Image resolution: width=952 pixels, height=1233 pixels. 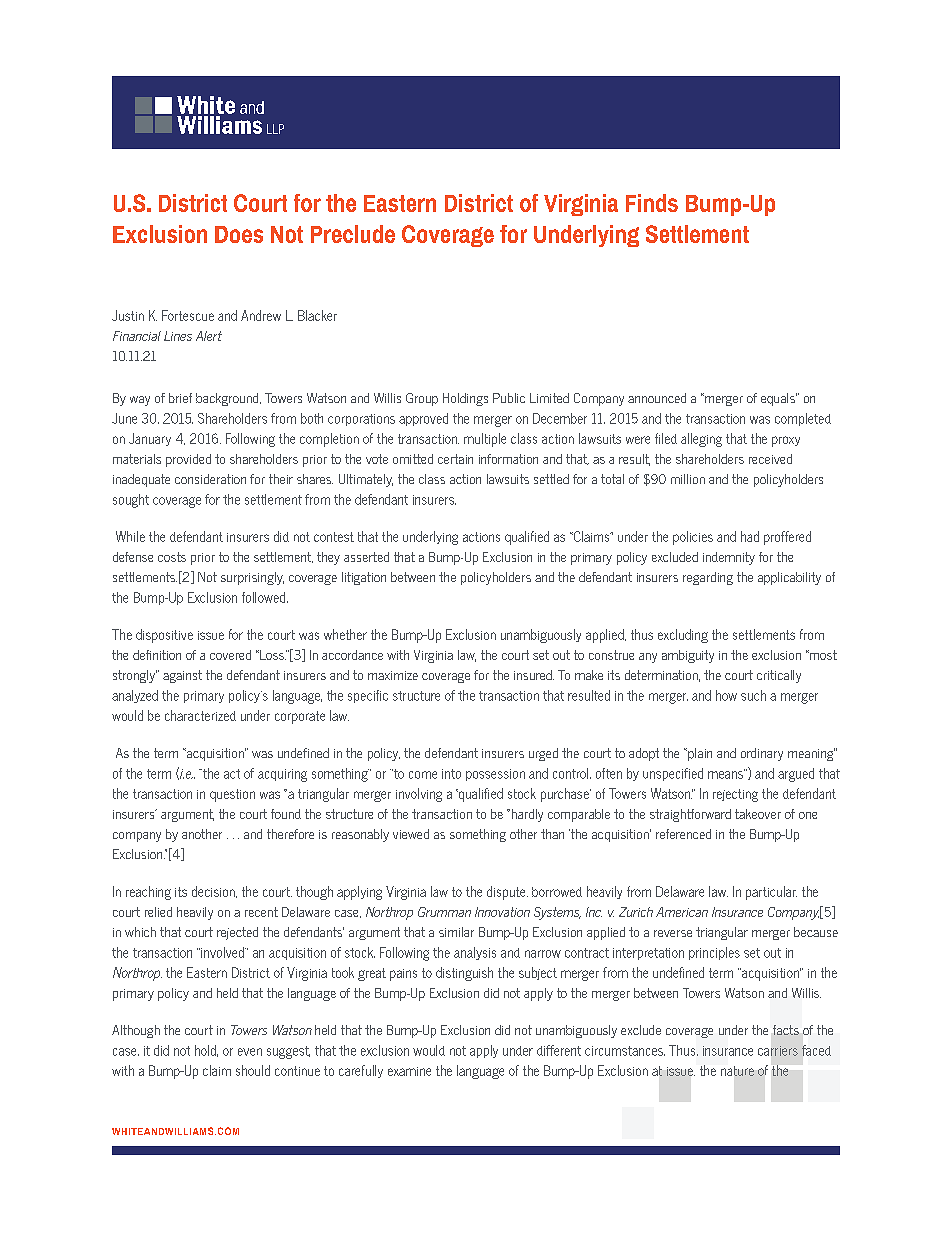 What do you see at coordinates (250, 1052) in the document?
I see `even` at bounding box center [250, 1052].
